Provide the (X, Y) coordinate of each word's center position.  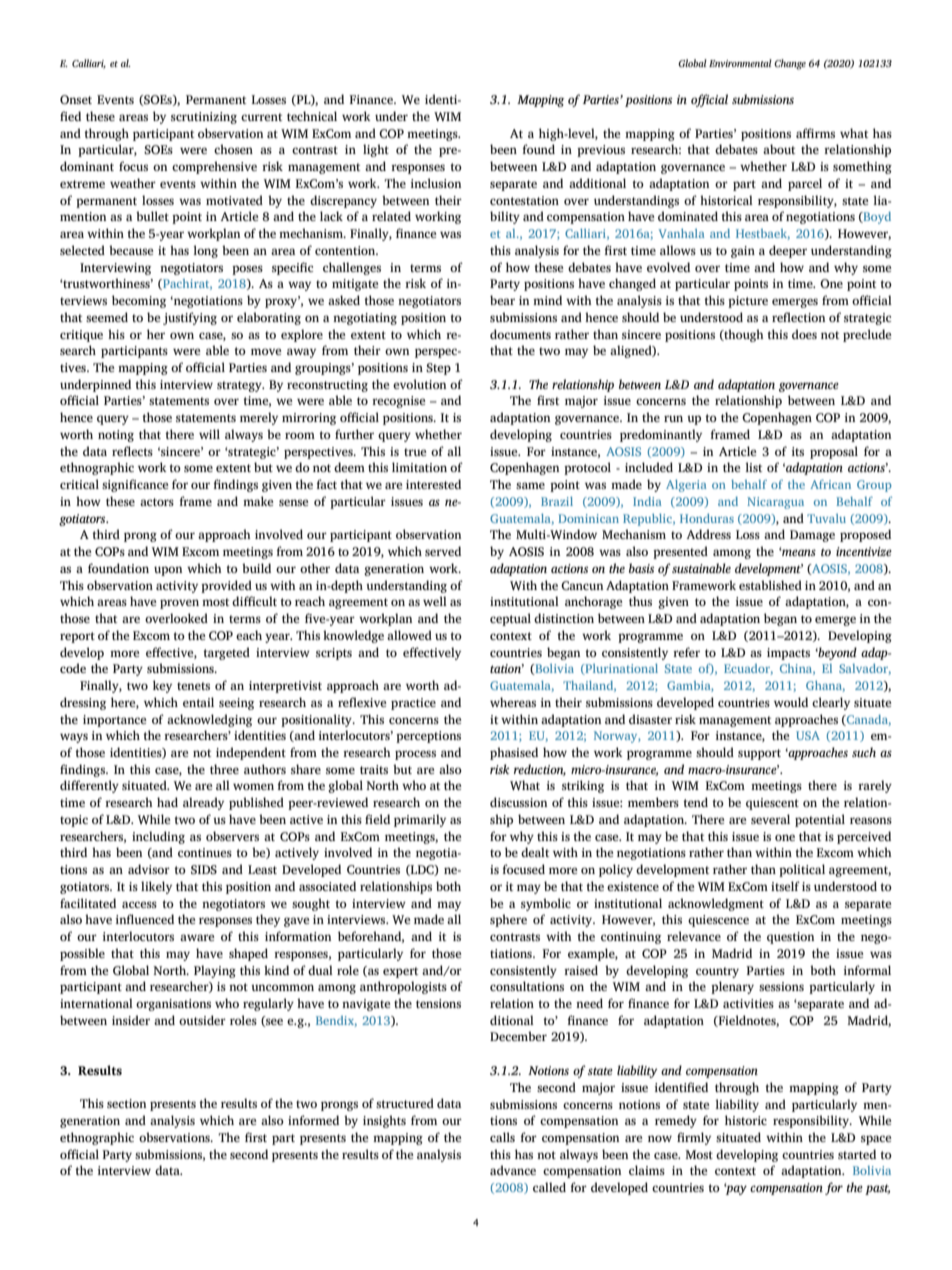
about (779, 149)
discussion (518, 802)
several (770, 819)
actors (157, 502)
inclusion (436, 183)
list (753, 467)
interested (433, 484)
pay (735, 1189)
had (167, 802)
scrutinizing (204, 118)
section (126, 1103)
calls (502, 1137)
